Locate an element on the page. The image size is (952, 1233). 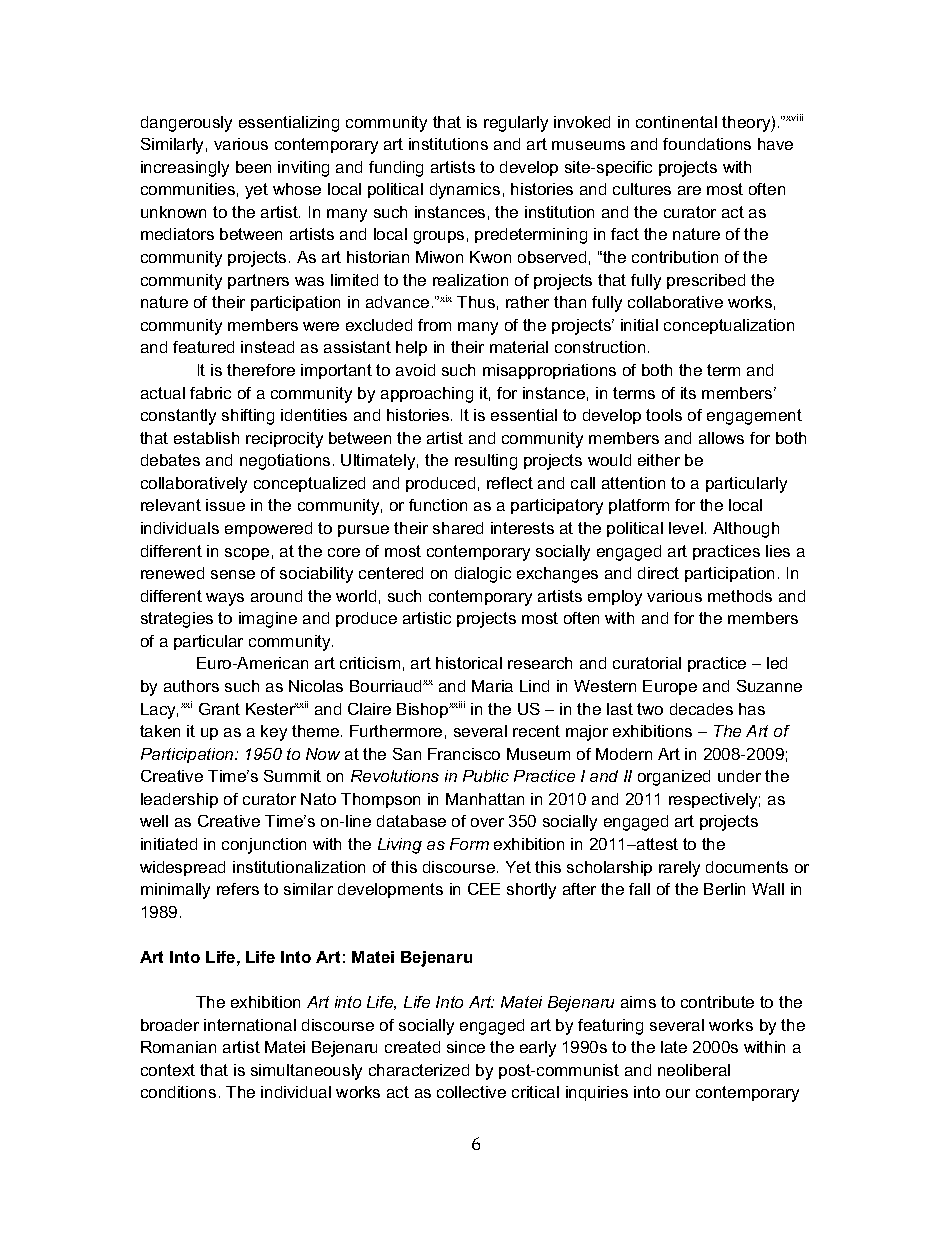
international is located at coordinates (250, 1025).
